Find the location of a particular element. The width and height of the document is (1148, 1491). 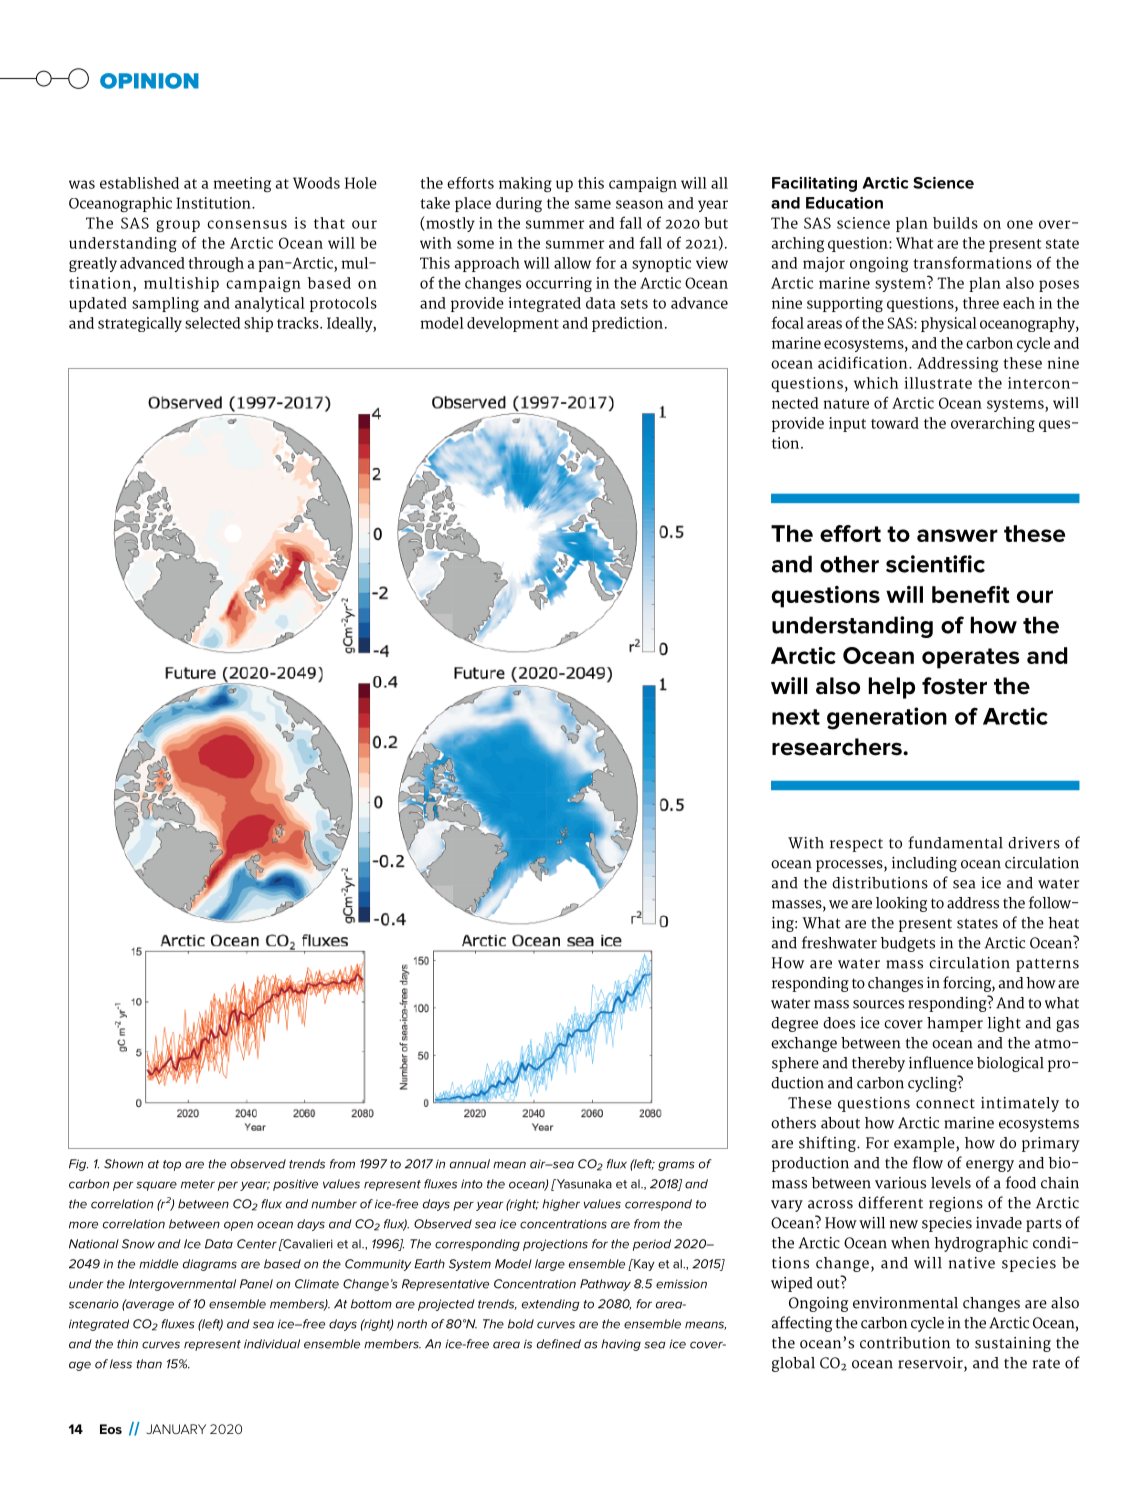

degree is located at coordinates (794, 1024).
